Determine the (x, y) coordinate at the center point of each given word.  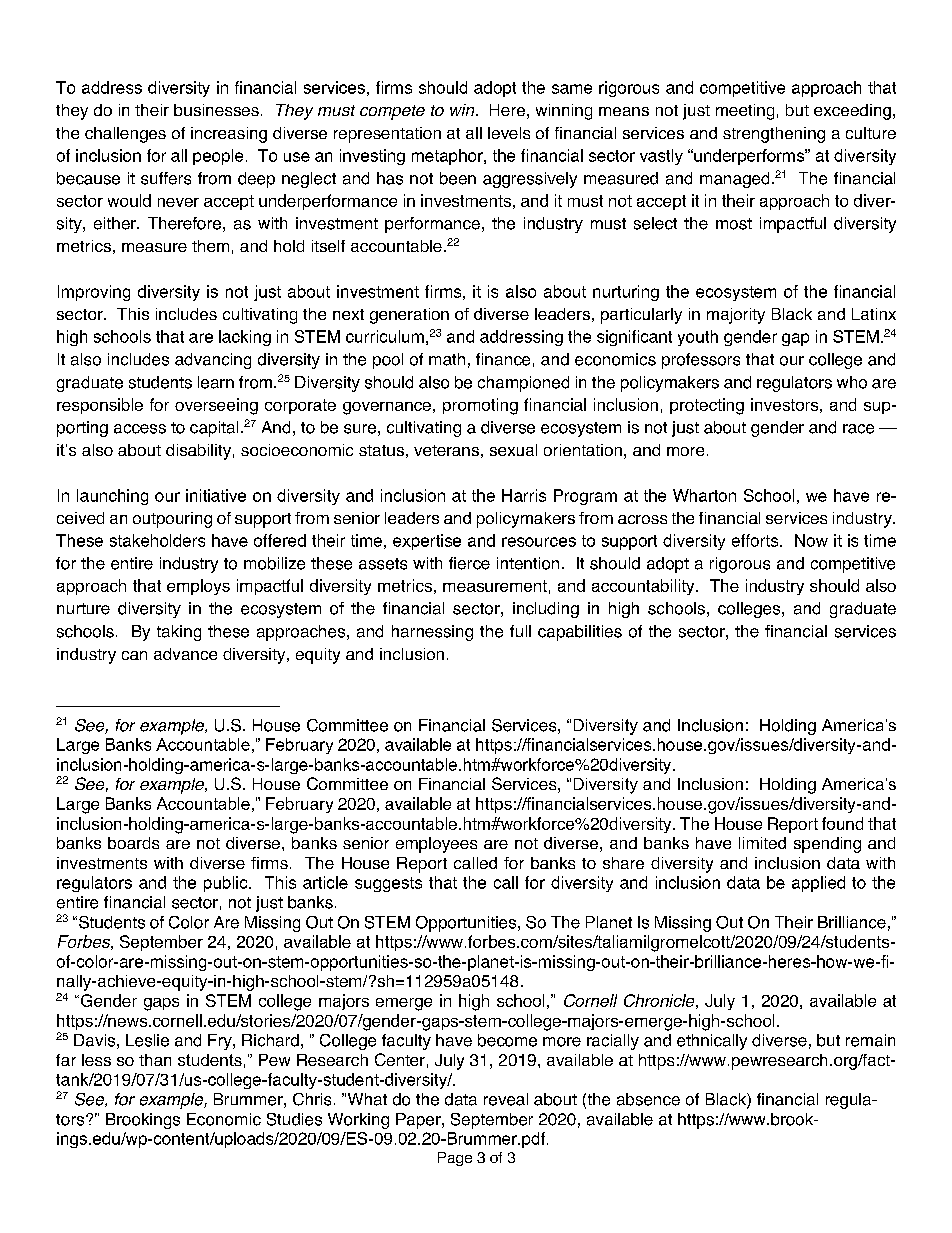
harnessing (432, 633)
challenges (125, 135)
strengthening (774, 135)
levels (509, 133)
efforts (756, 540)
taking (179, 633)
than (155, 1060)
